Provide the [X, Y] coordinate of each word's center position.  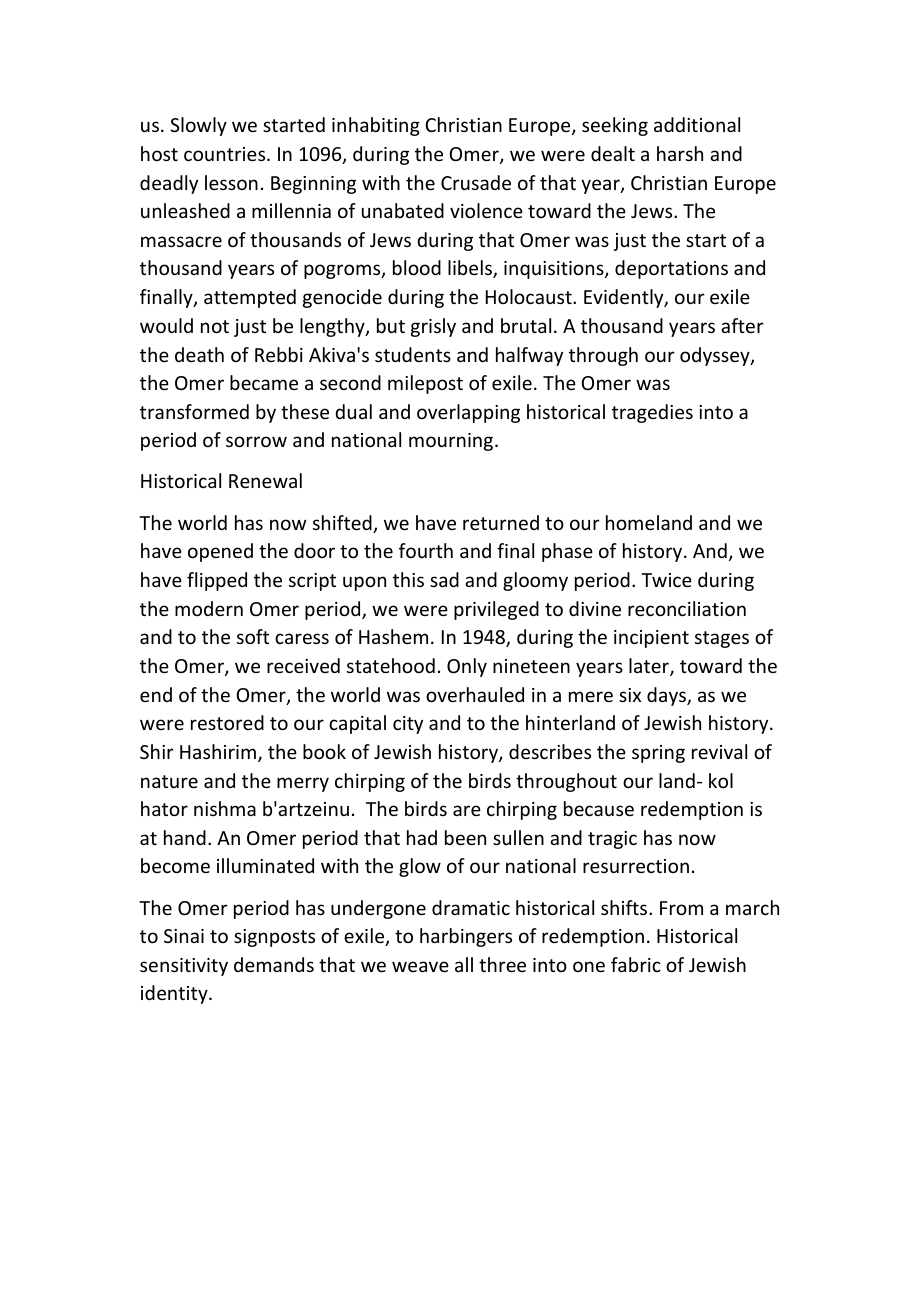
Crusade [476, 182]
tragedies [652, 413]
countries [226, 154]
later [650, 667]
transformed [194, 411]
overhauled [475, 694]
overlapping [468, 413]
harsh [680, 153]
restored [227, 722]
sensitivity [184, 967]
